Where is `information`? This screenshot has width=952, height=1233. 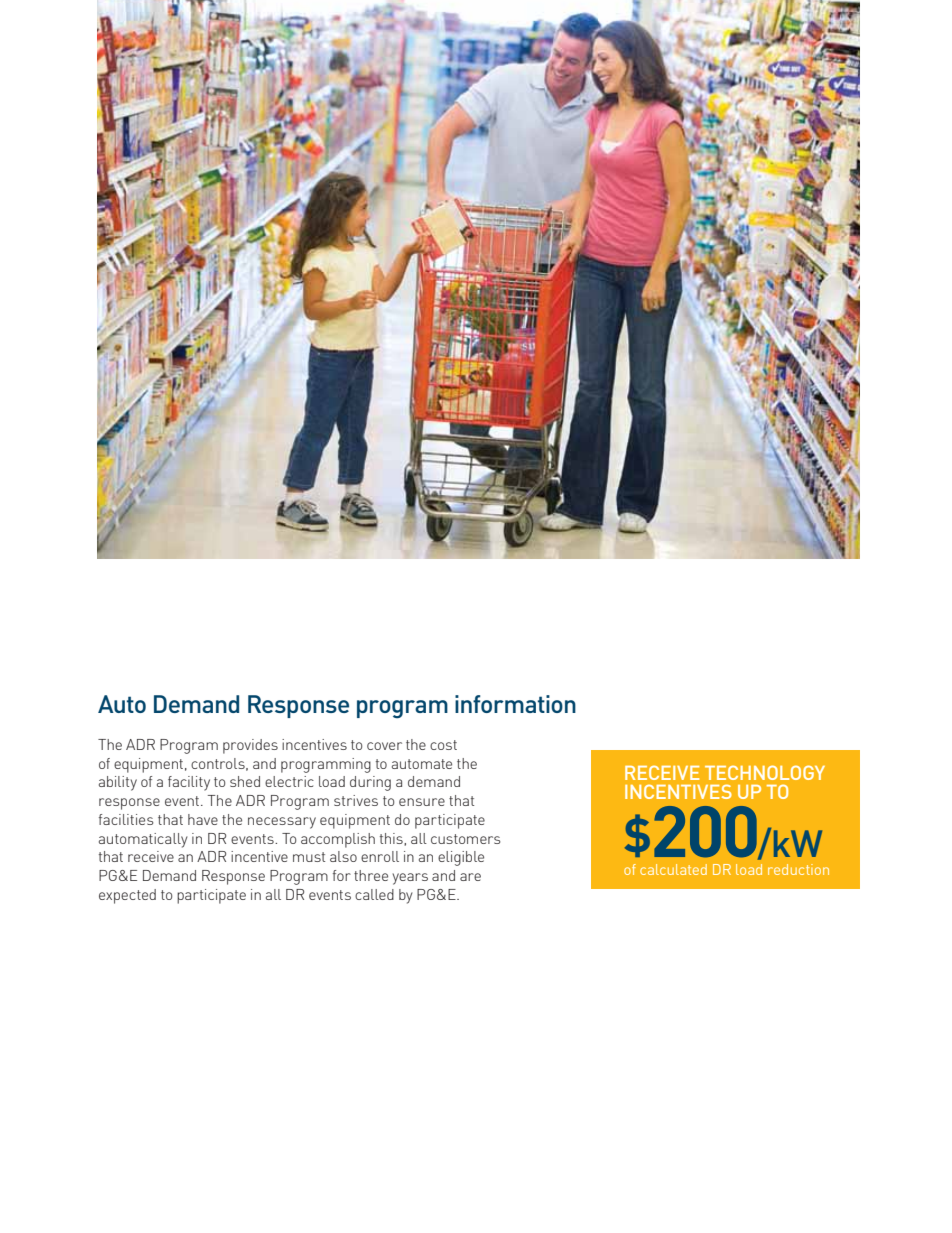
information is located at coordinates (515, 704).
